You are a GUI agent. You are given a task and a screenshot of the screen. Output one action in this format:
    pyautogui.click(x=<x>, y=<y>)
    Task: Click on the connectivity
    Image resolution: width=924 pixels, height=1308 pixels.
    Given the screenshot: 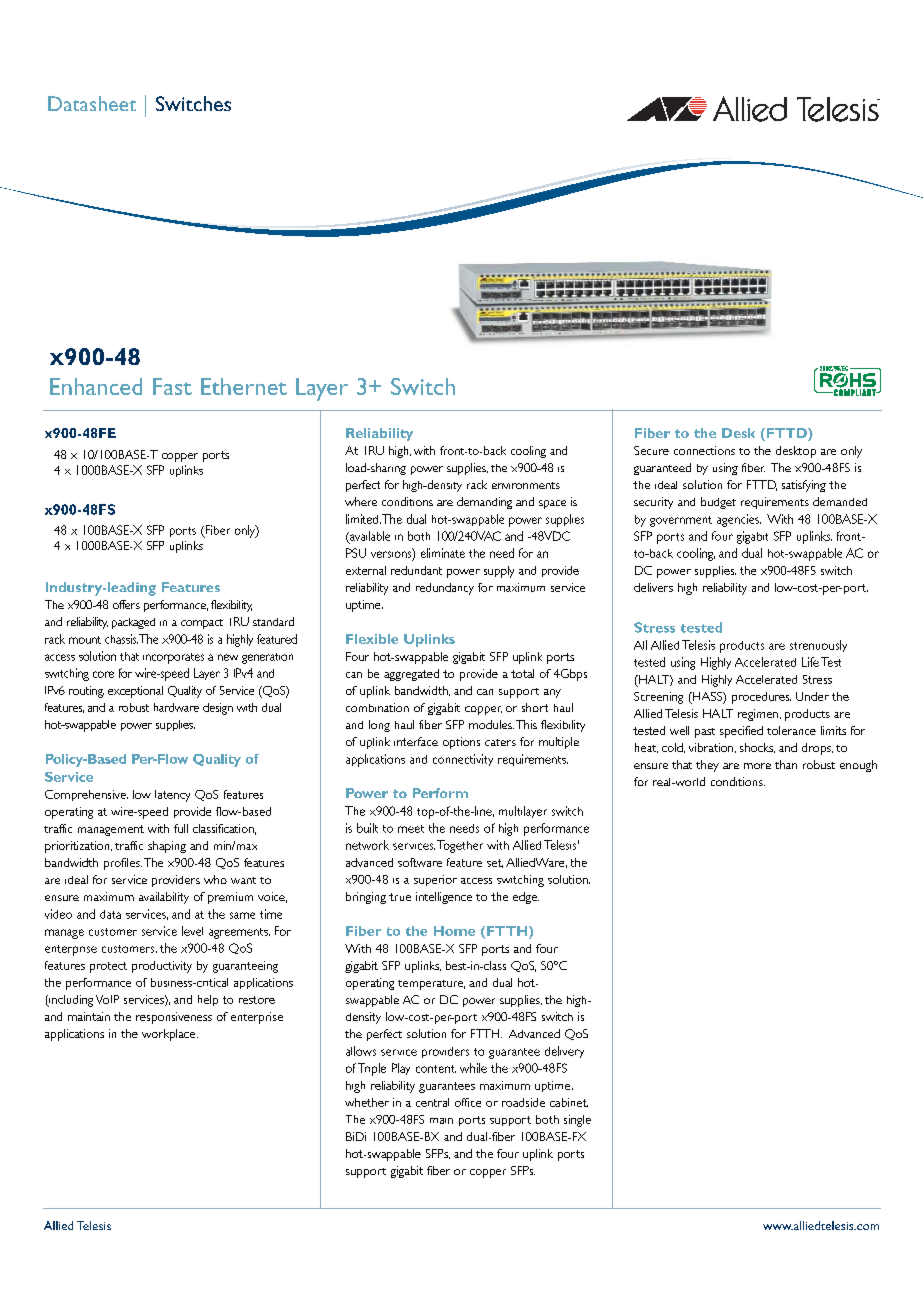 What is the action you would take?
    pyautogui.click(x=463, y=760)
